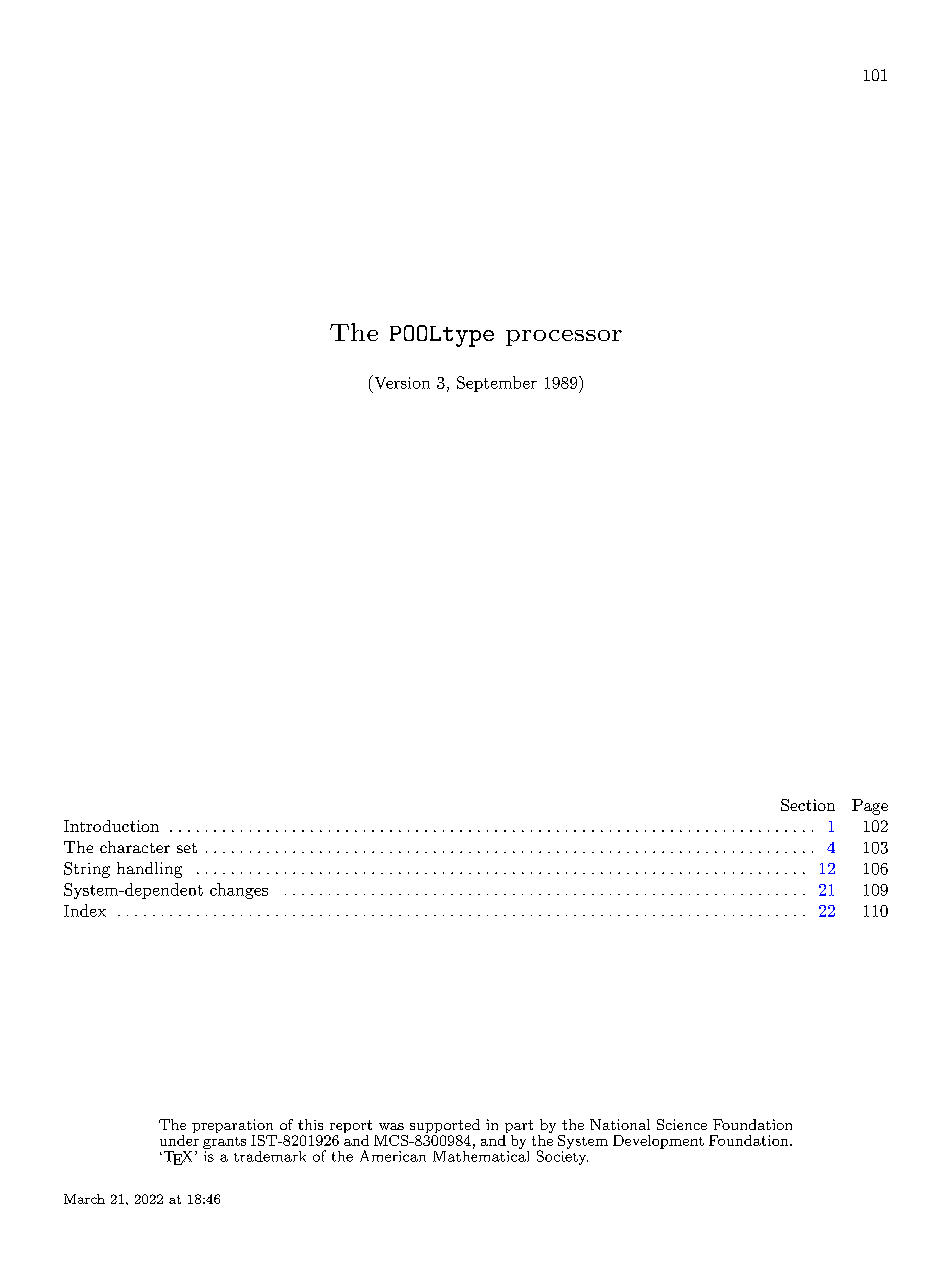 This page has width=952, height=1270. What do you see at coordinates (682, 1124) in the page?
I see `Science` at bounding box center [682, 1124].
